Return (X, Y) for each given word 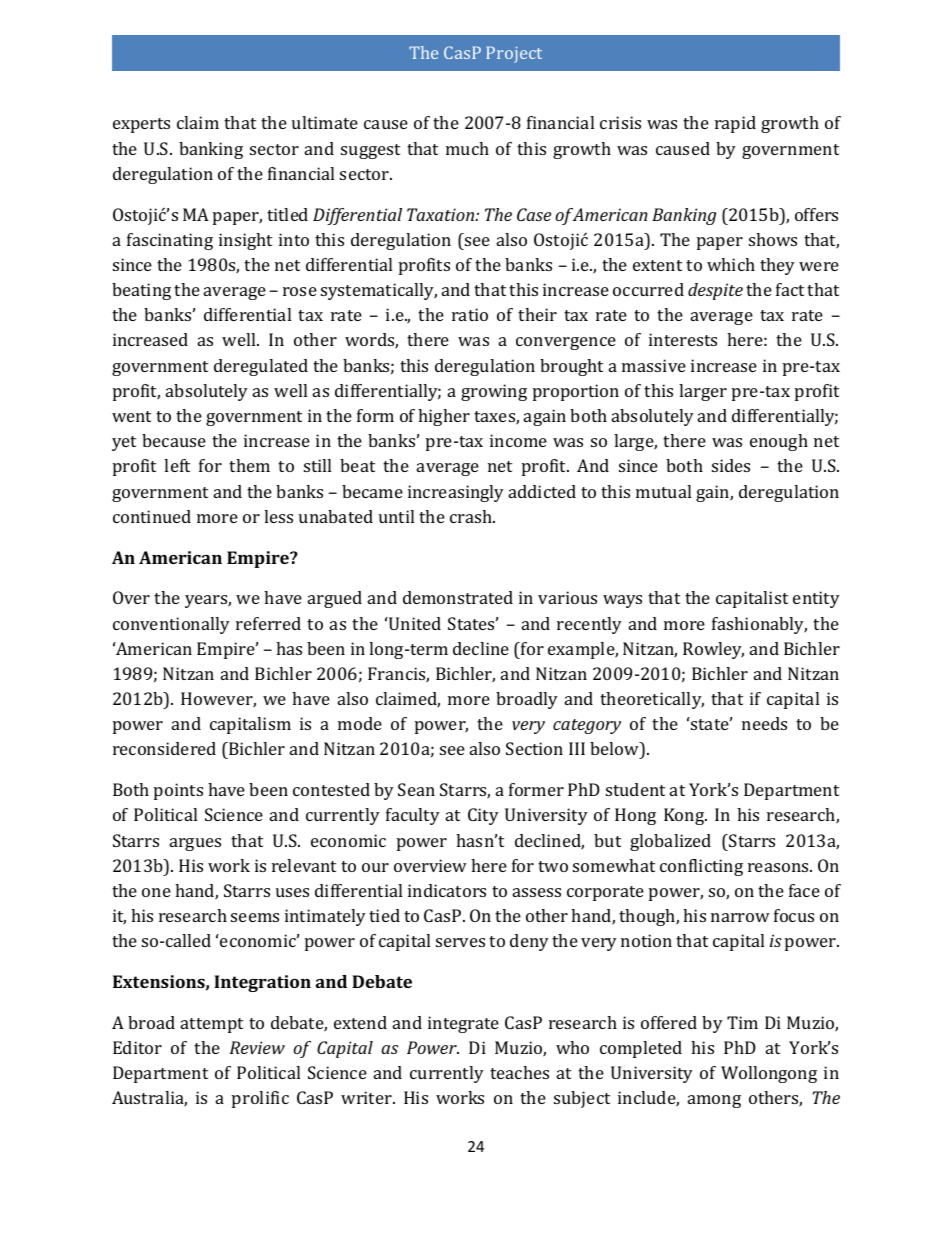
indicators (447, 890)
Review (257, 1047)
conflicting (701, 867)
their (537, 314)
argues (195, 844)
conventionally (171, 625)
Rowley (713, 650)
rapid (735, 124)
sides (731, 465)
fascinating (170, 241)
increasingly (456, 493)
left (177, 465)
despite (715, 291)
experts (141, 125)
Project (514, 54)
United (414, 623)
